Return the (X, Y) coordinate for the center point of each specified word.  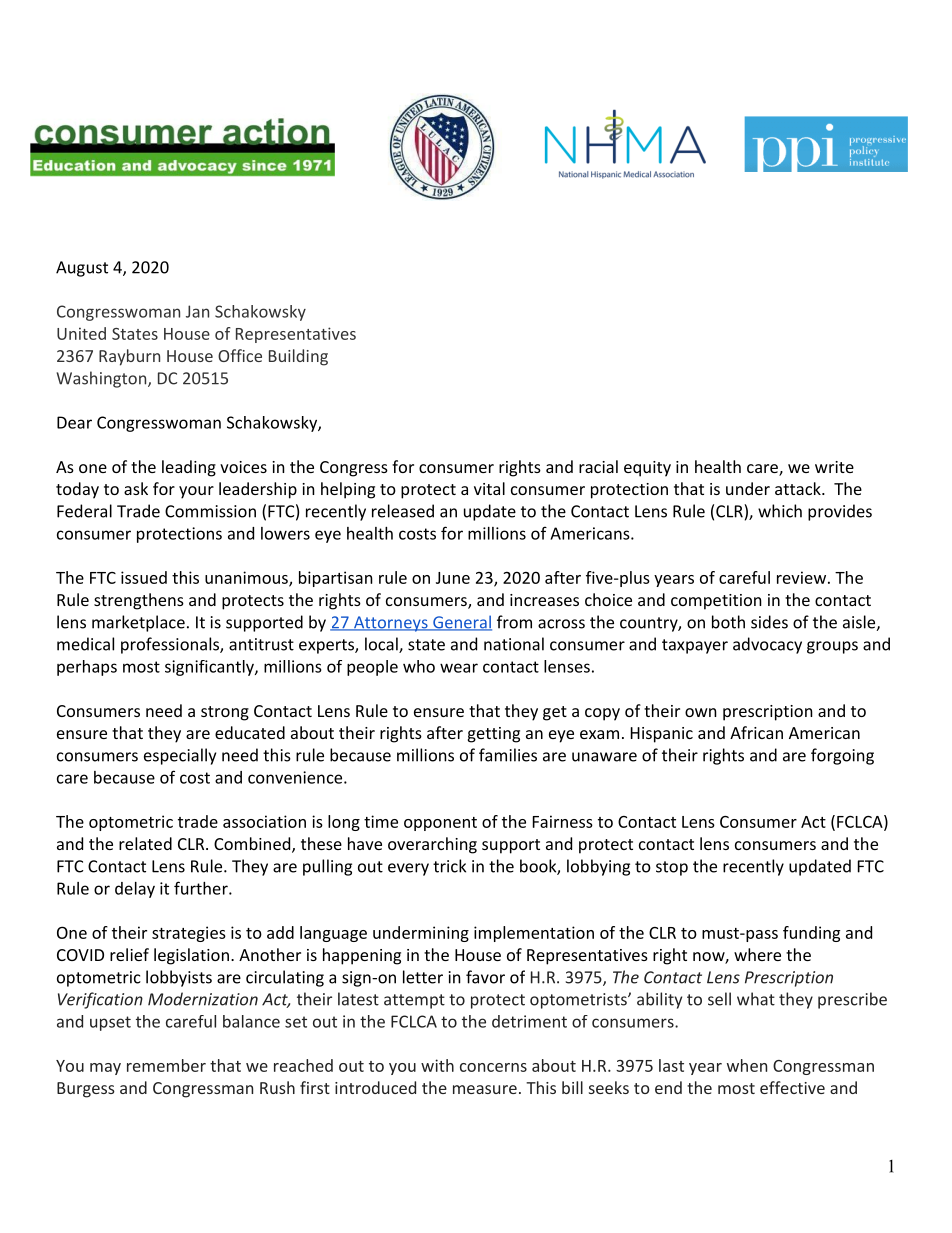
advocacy (767, 645)
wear (459, 668)
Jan (197, 311)
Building (298, 357)
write (834, 467)
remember (166, 1065)
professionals (171, 645)
